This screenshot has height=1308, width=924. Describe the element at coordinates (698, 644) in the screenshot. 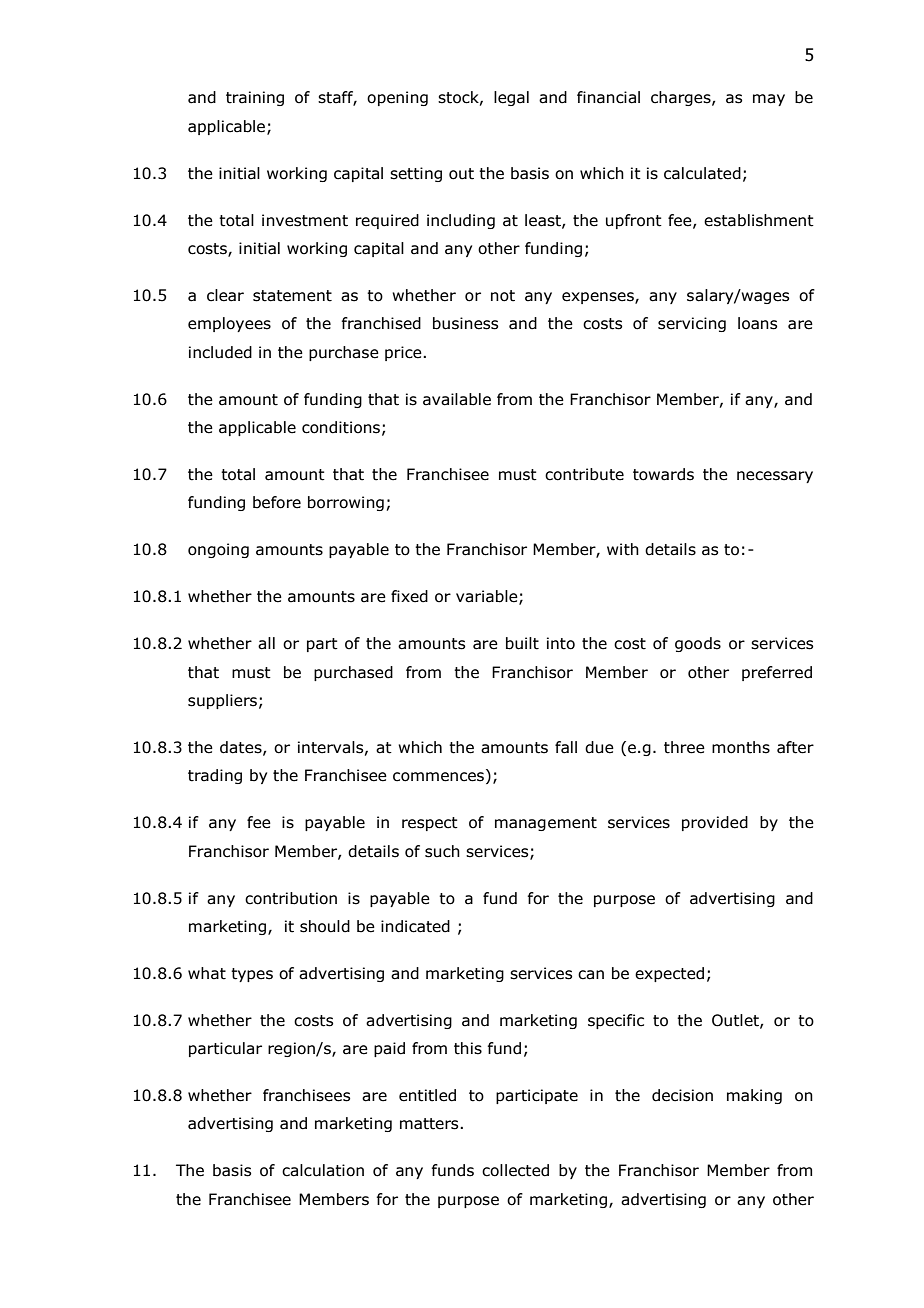

I see `goods` at that location.
